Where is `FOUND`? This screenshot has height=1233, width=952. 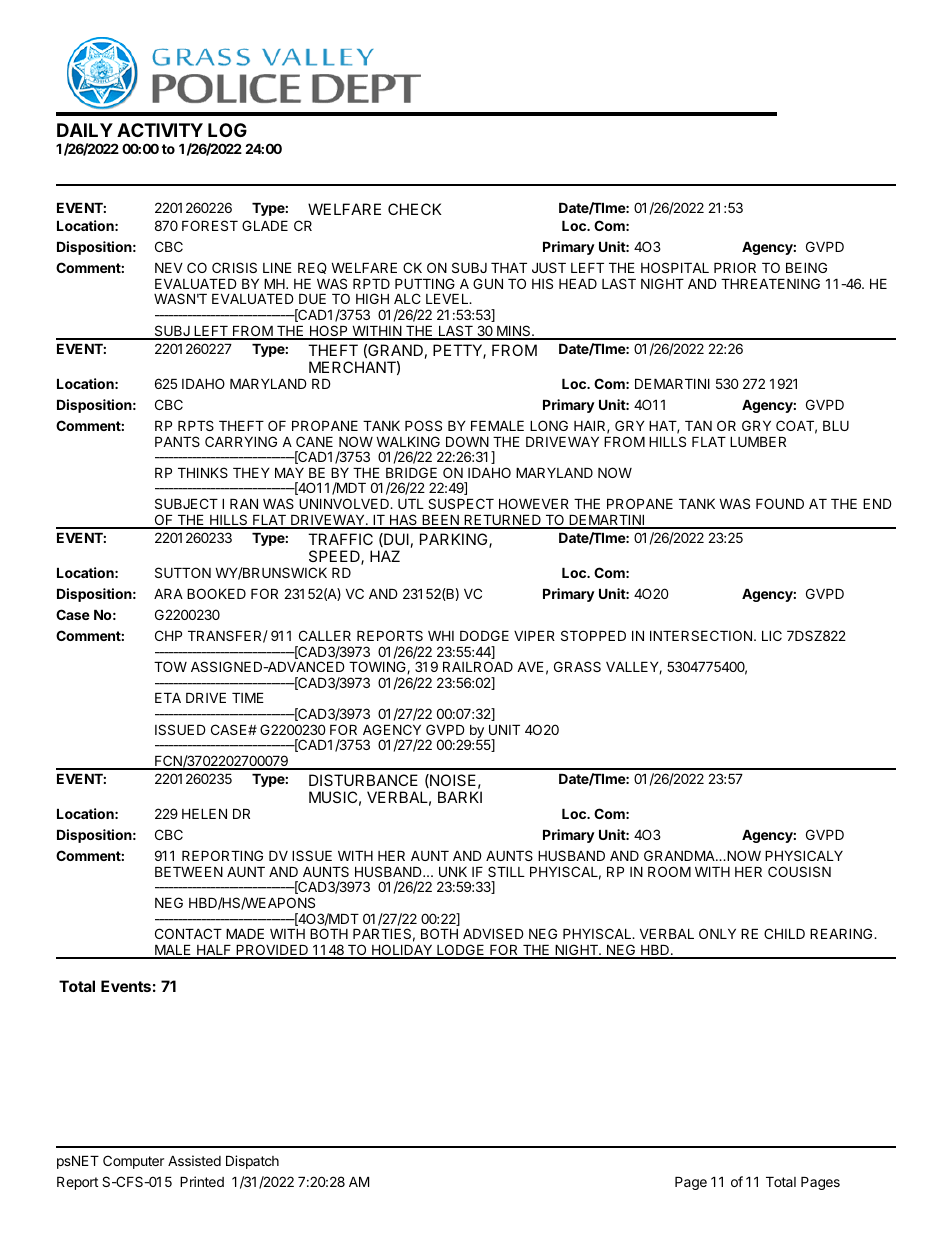
FOUND is located at coordinates (780, 503).
